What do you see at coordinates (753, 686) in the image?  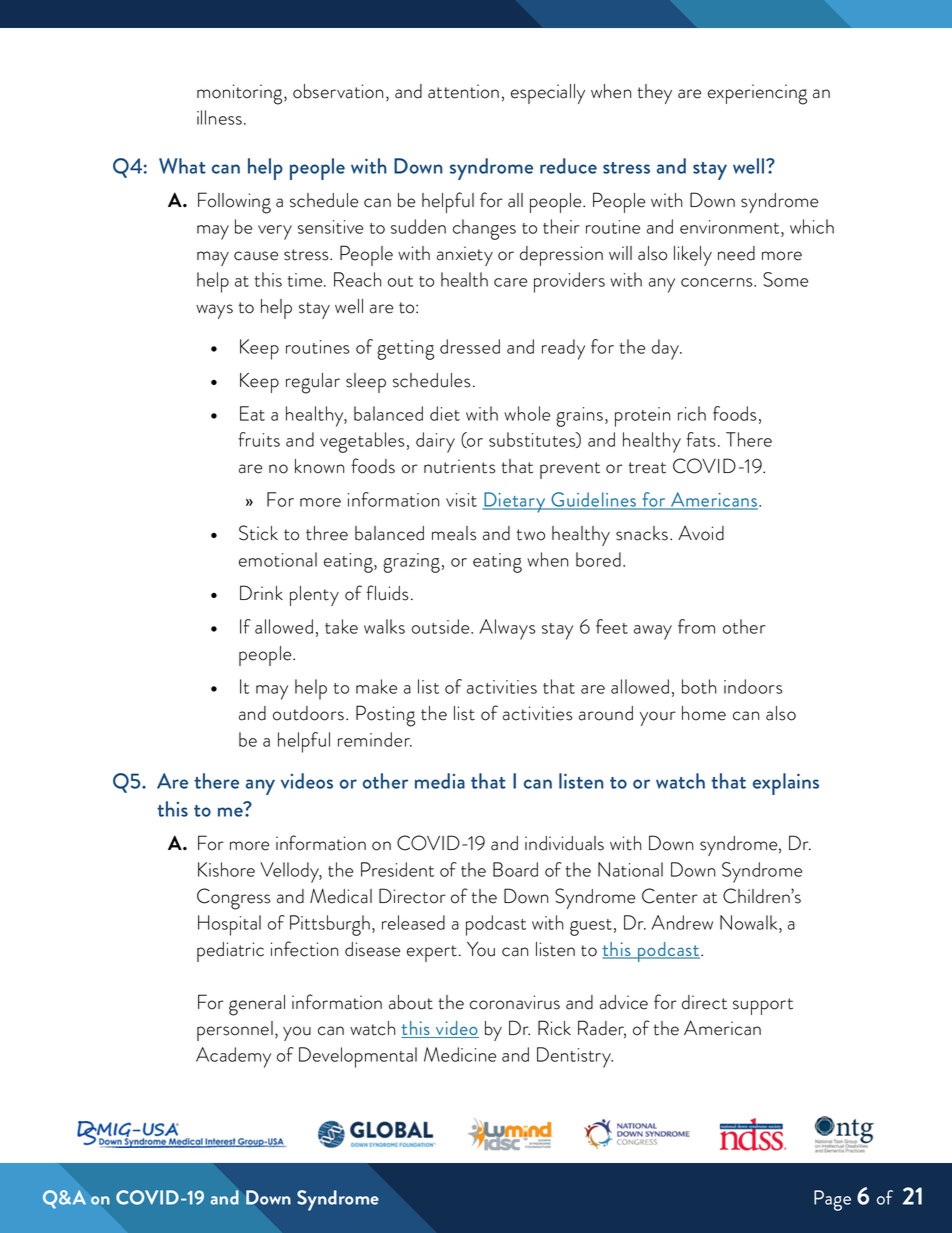 I see `indoors` at bounding box center [753, 686].
